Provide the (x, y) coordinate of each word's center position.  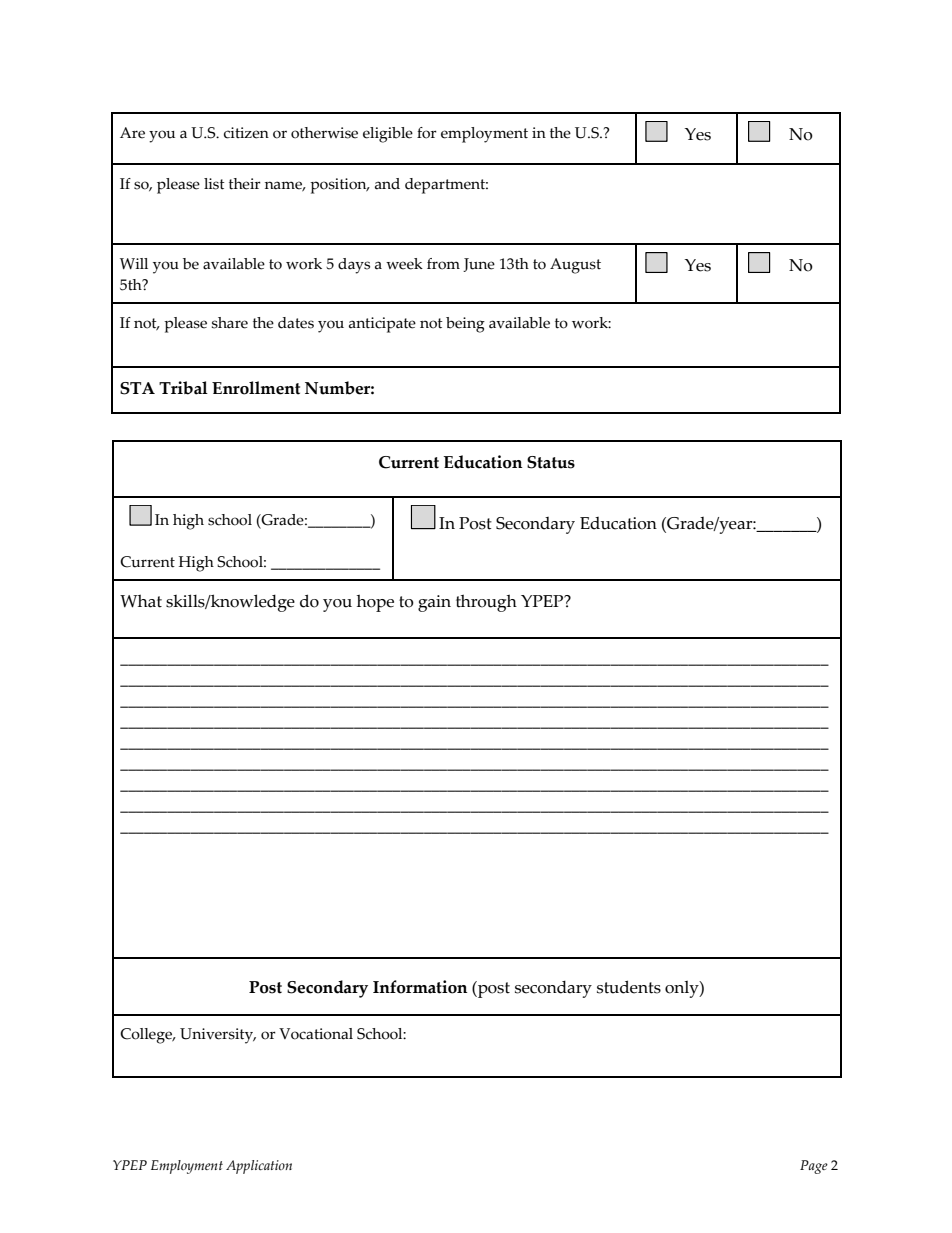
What (141, 601)
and (387, 184)
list (214, 184)
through (486, 603)
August (575, 266)
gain (434, 603)
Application (259, 1167)
